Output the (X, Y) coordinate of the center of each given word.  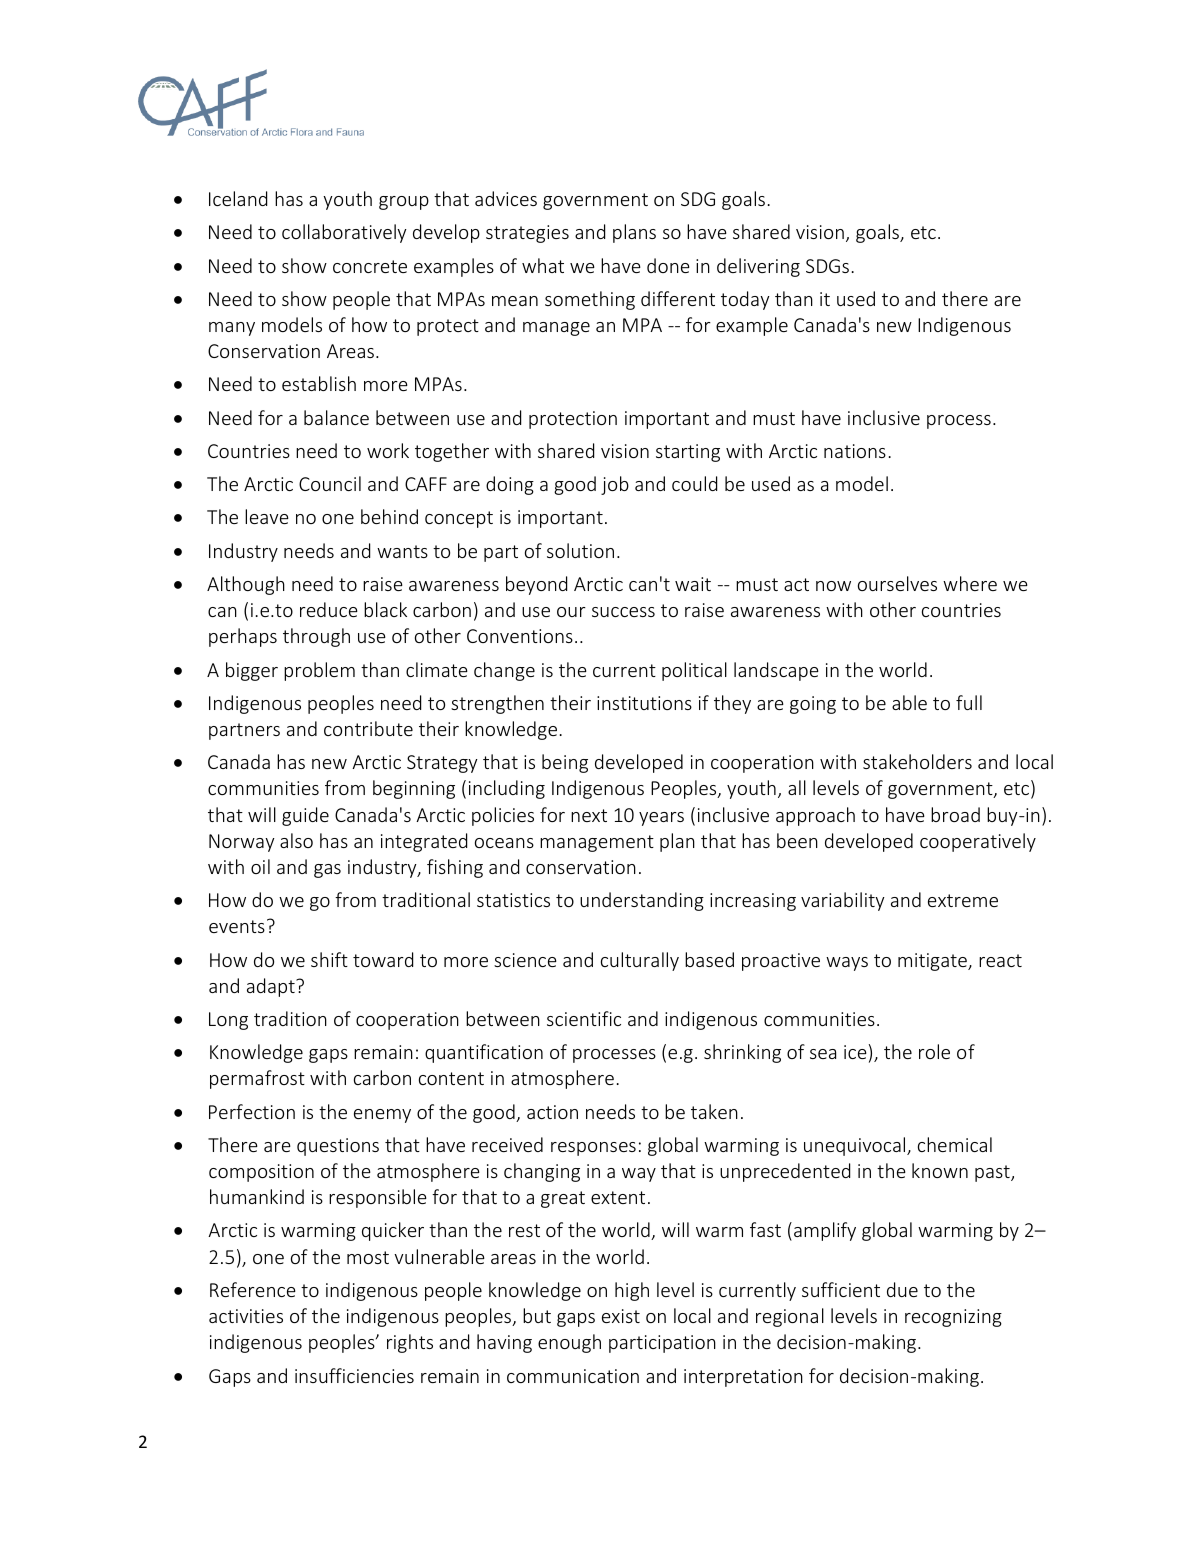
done (668, 265)
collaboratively (344, 233)
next (589, 815)
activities (246, 1316)
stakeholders (917, 761)
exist (621, 1316)
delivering (758, 267)
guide (305, 816)
